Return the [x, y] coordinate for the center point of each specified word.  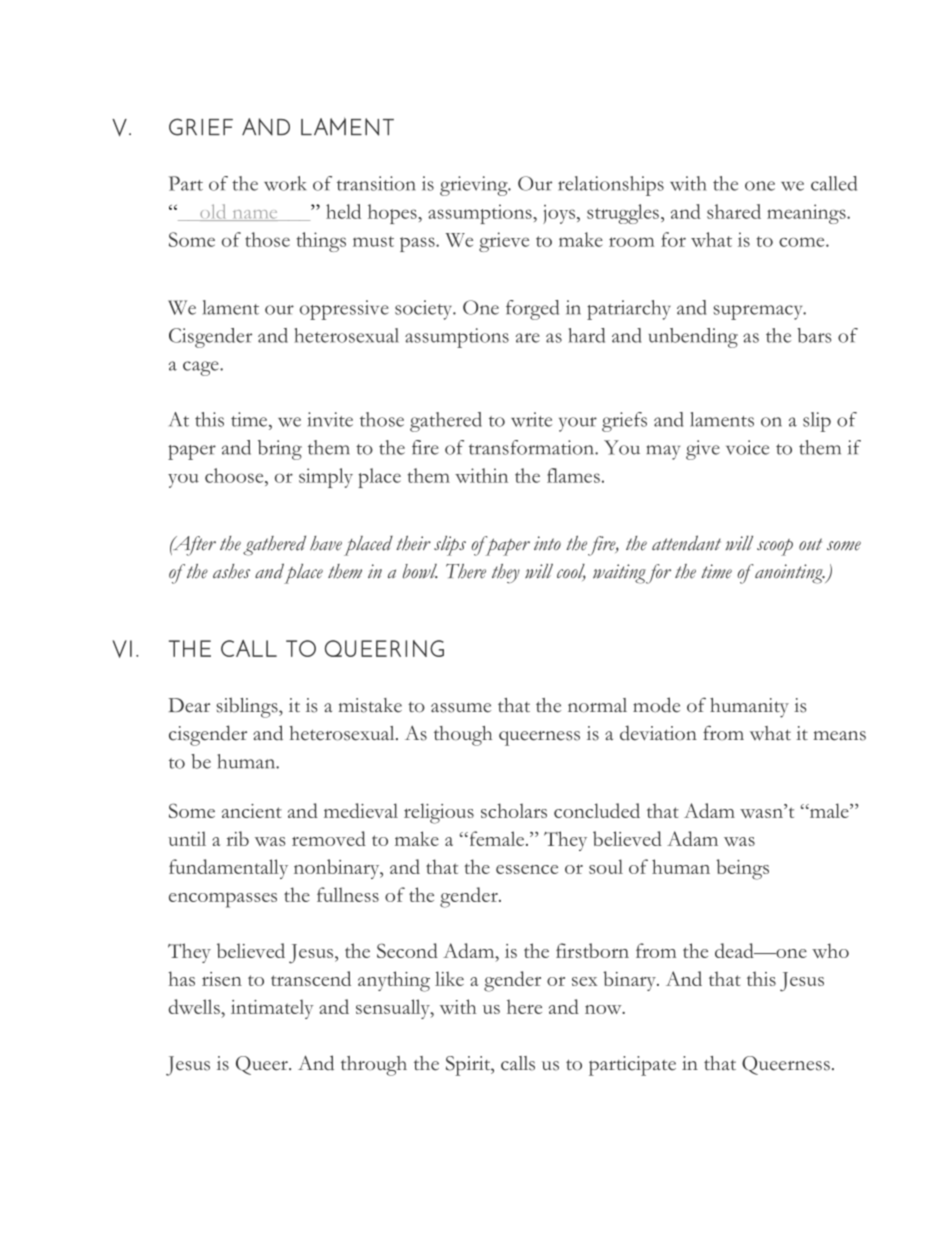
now [604, 1009]
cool [571, 572]
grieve [504, 242]
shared [734, 211]
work [285, 183]
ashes [231, 571]
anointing [790, 574]
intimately [272, 1009]
